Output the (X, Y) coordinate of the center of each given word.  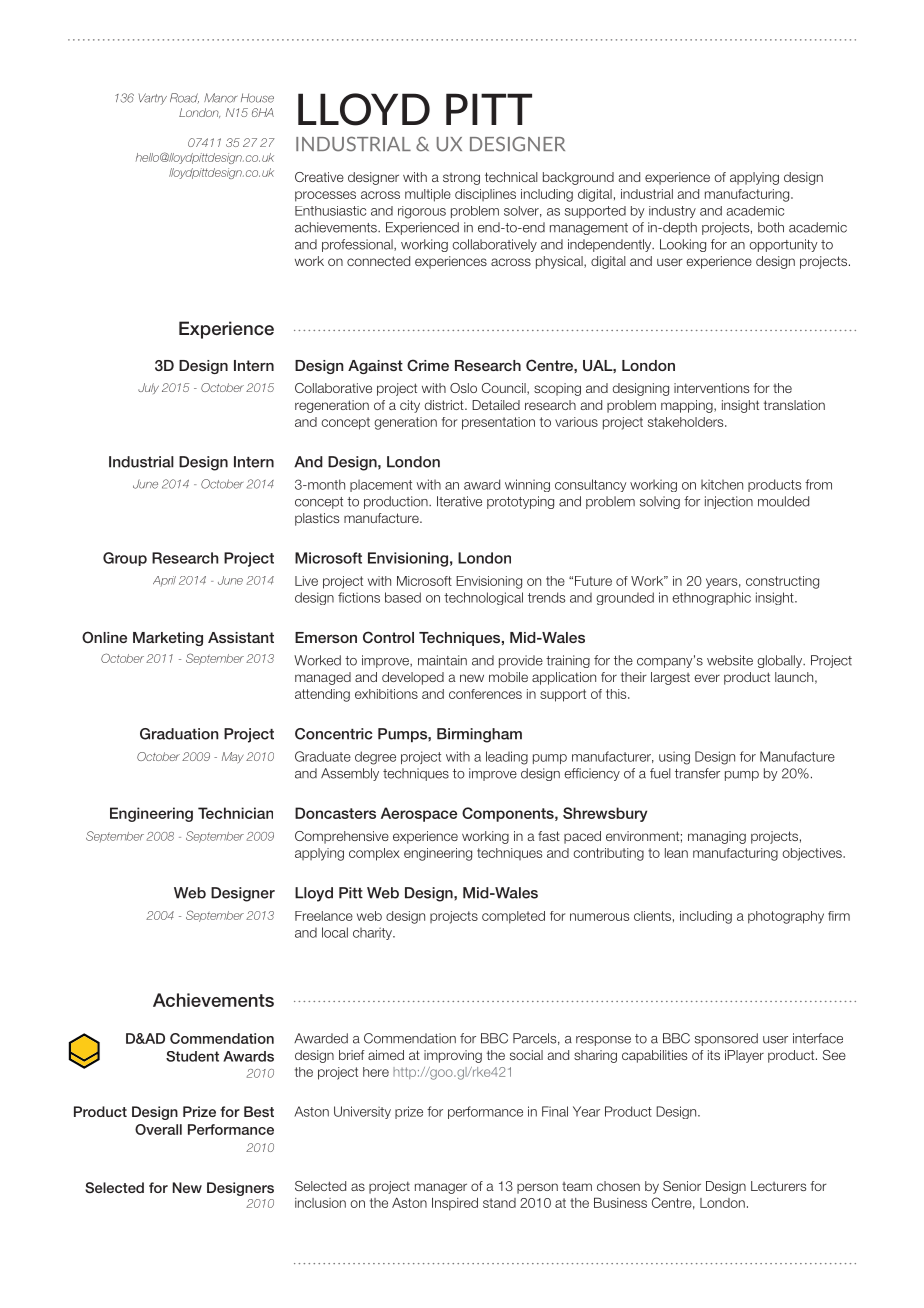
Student (192, 1056)
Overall (158, 1129)
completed (513, 917)
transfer (697, 773)
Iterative (459, 501)
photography (786, 917)
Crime (428, 365)
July (148, 388)
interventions (711, 388)
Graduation (179, 734)
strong (461, 179)
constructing (782, 582)
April (164, 581)
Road (184, 98)
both (771, 227)
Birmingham (479, 735)
